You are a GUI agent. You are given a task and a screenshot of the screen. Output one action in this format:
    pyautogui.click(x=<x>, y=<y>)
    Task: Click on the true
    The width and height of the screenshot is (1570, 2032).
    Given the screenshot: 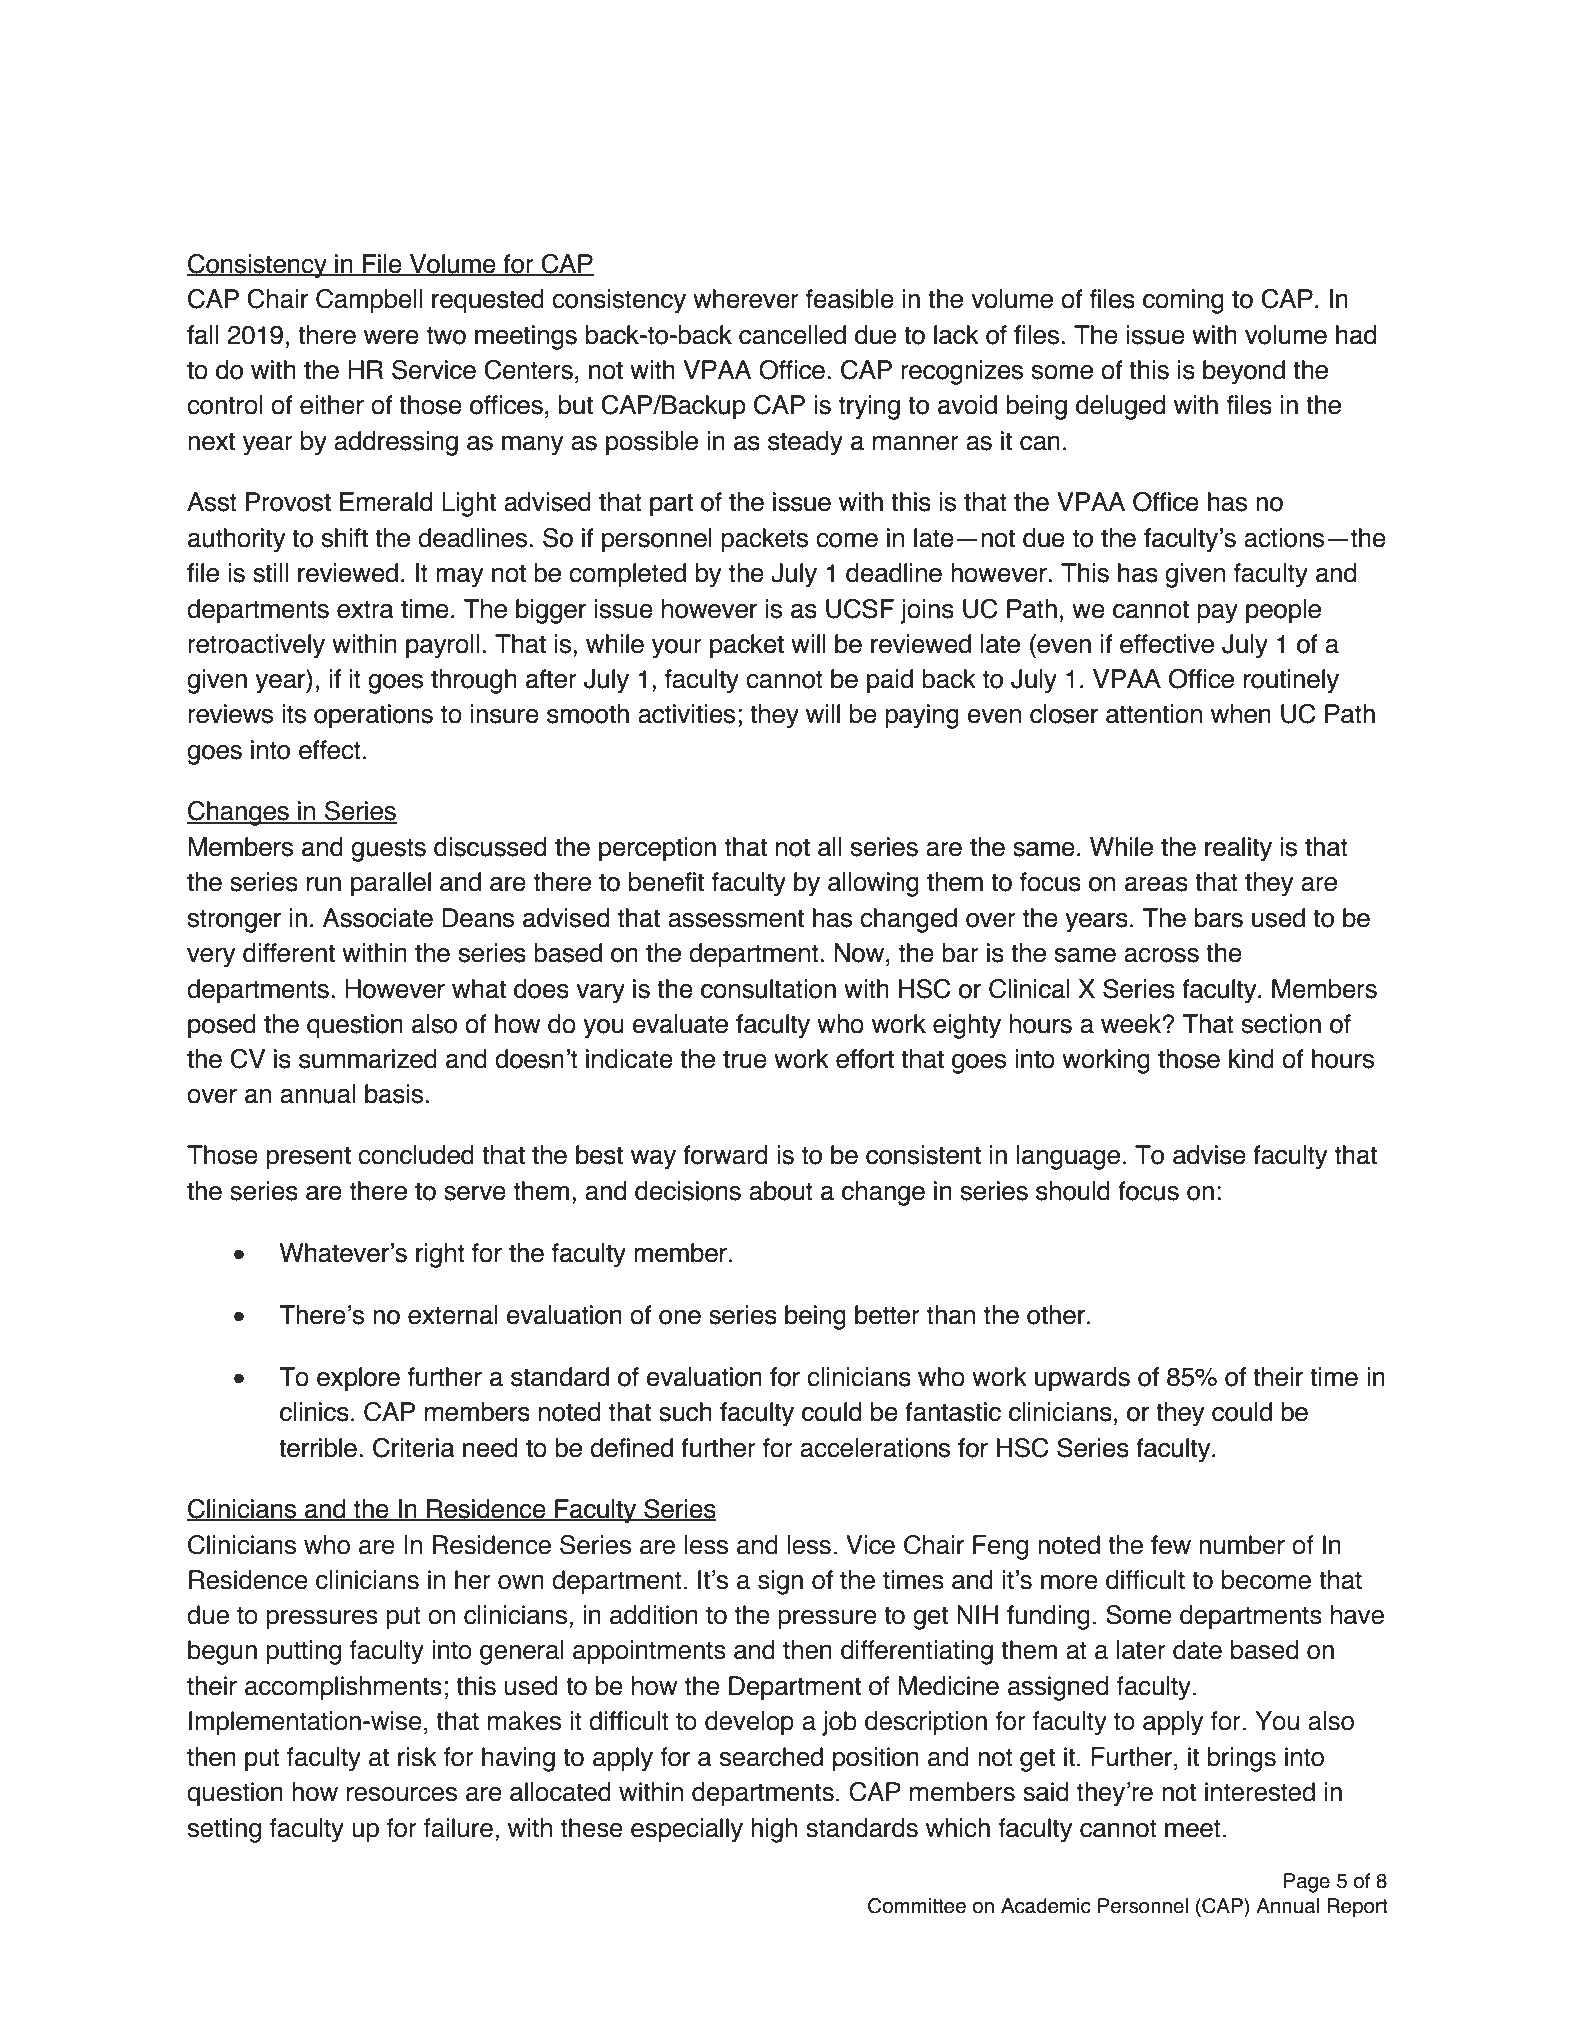 What is the action you would take?
    pyautogui.click(x=745, y=1059)
